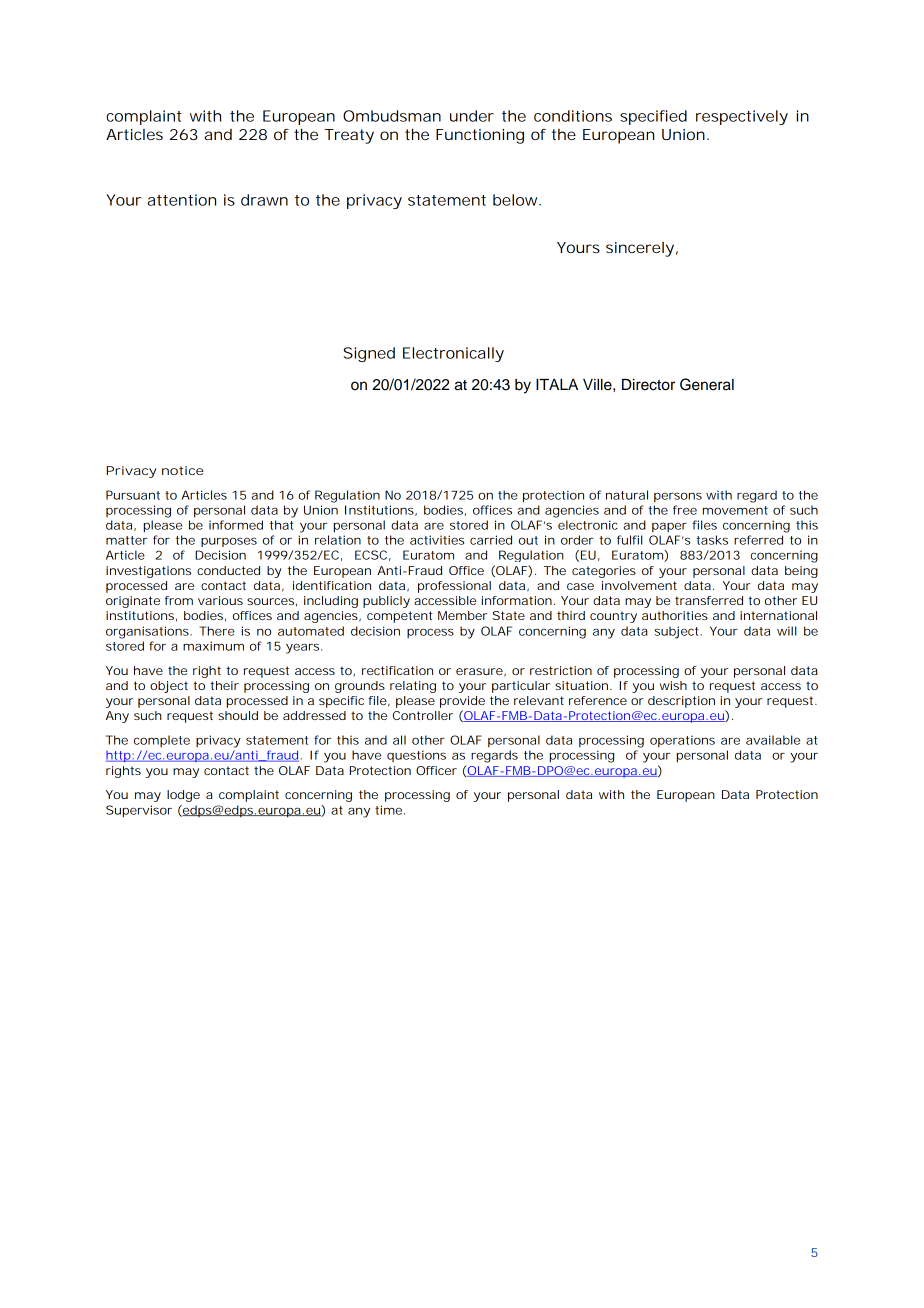 The image size is (924, 1308). Describe the element at coordinates (678, 497) in the document. I see `persons` at that location.
